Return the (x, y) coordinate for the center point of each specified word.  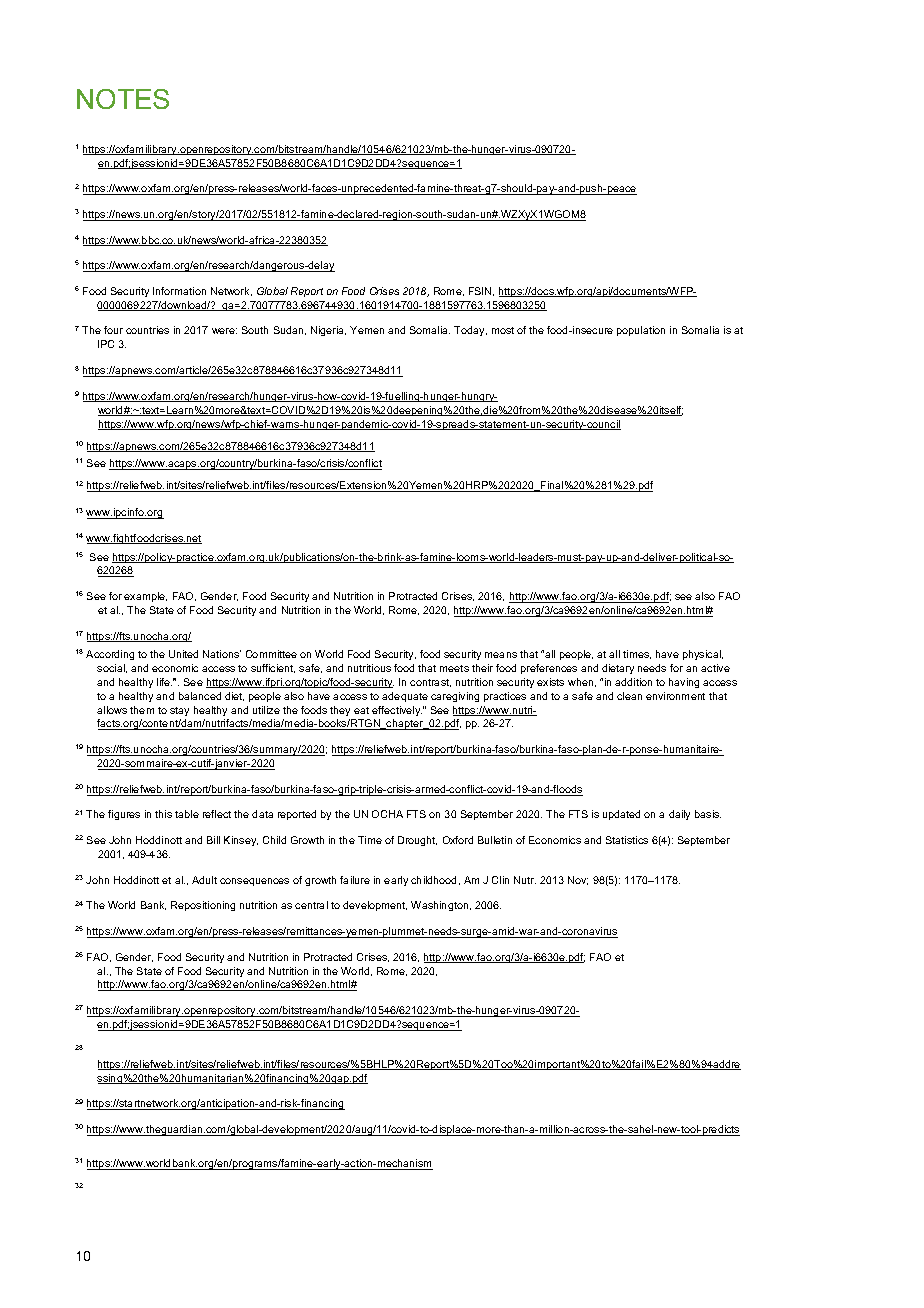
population (641, 331)
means (501, 655)
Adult (204, 880)
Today (470, 331)
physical (703, 655)
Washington (441, 906)
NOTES (123, 99)
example (145, 597)
